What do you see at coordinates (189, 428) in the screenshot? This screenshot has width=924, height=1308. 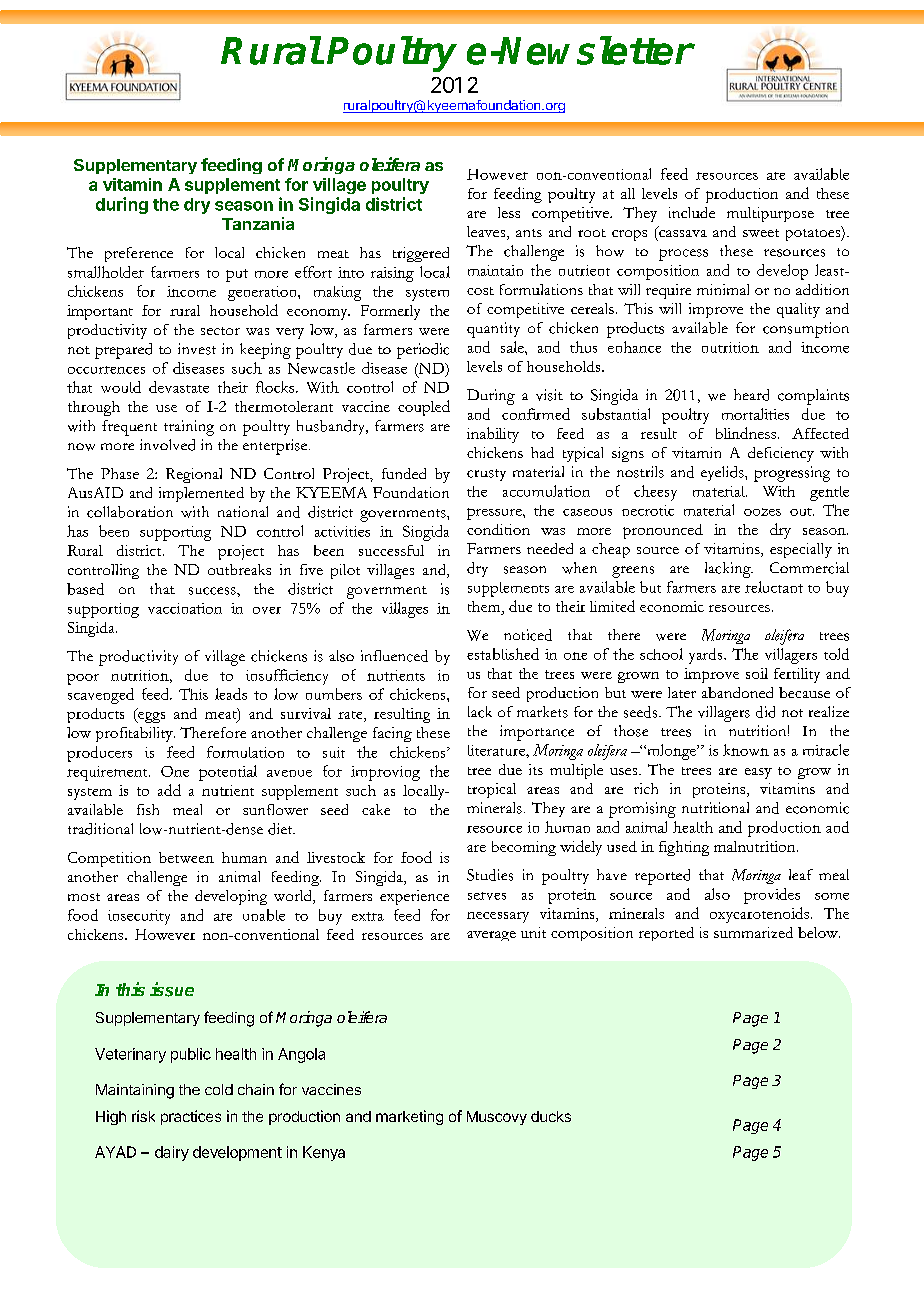 I see `training` at bounding box center [189, 428].
